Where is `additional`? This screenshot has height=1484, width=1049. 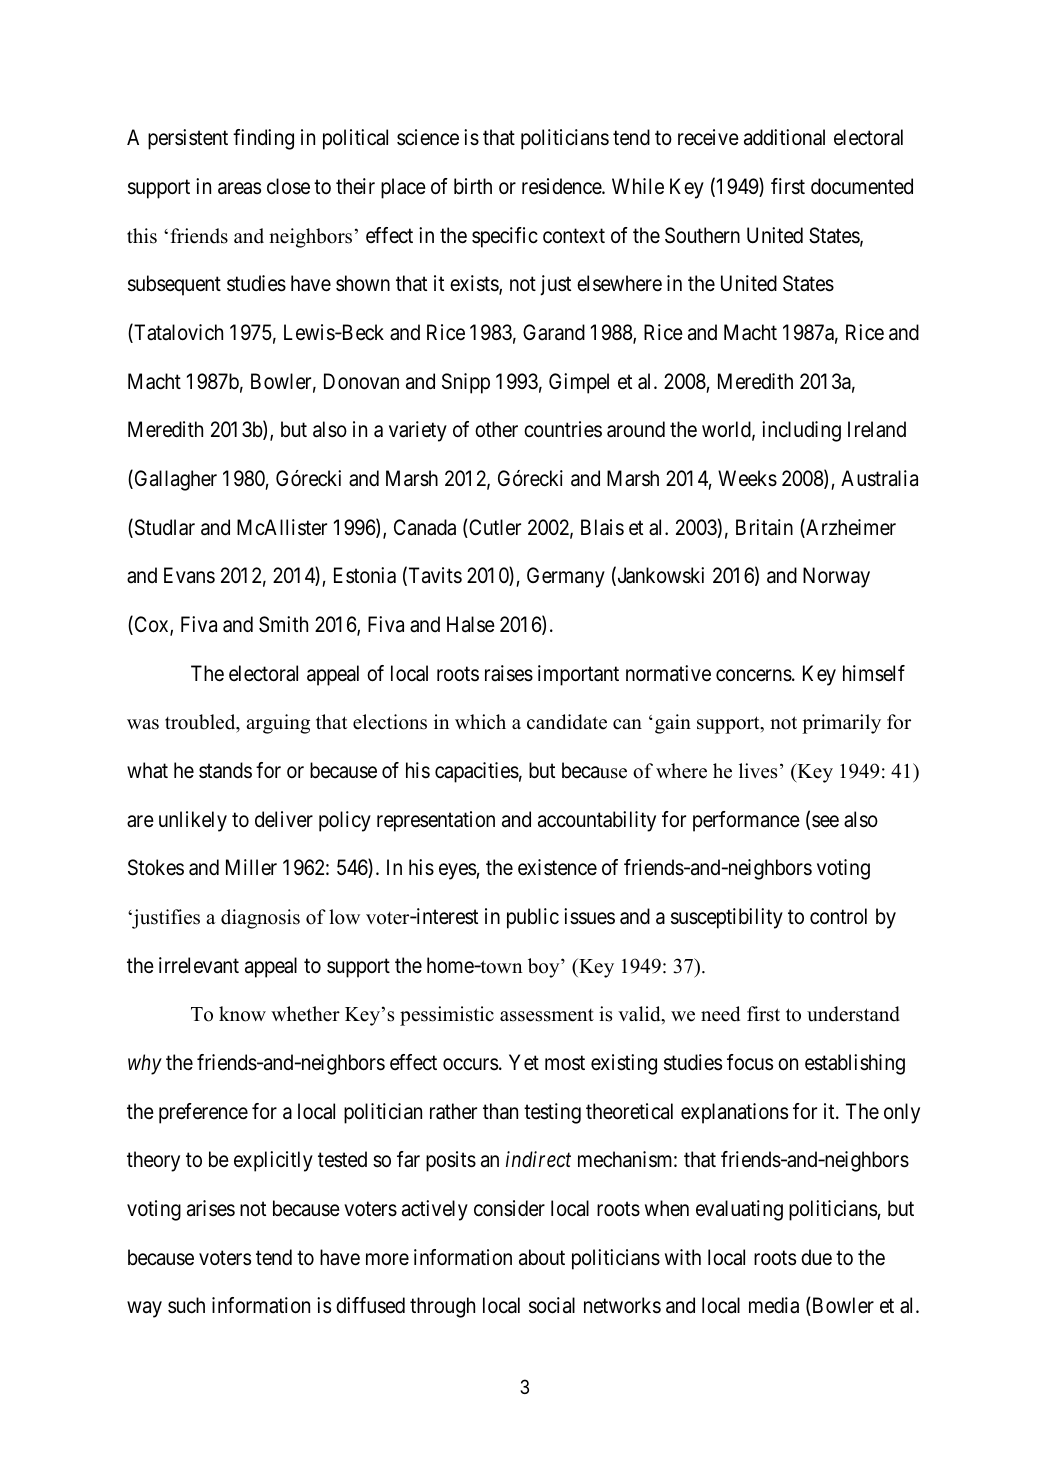 additional is located at coordinates (784, 137).
